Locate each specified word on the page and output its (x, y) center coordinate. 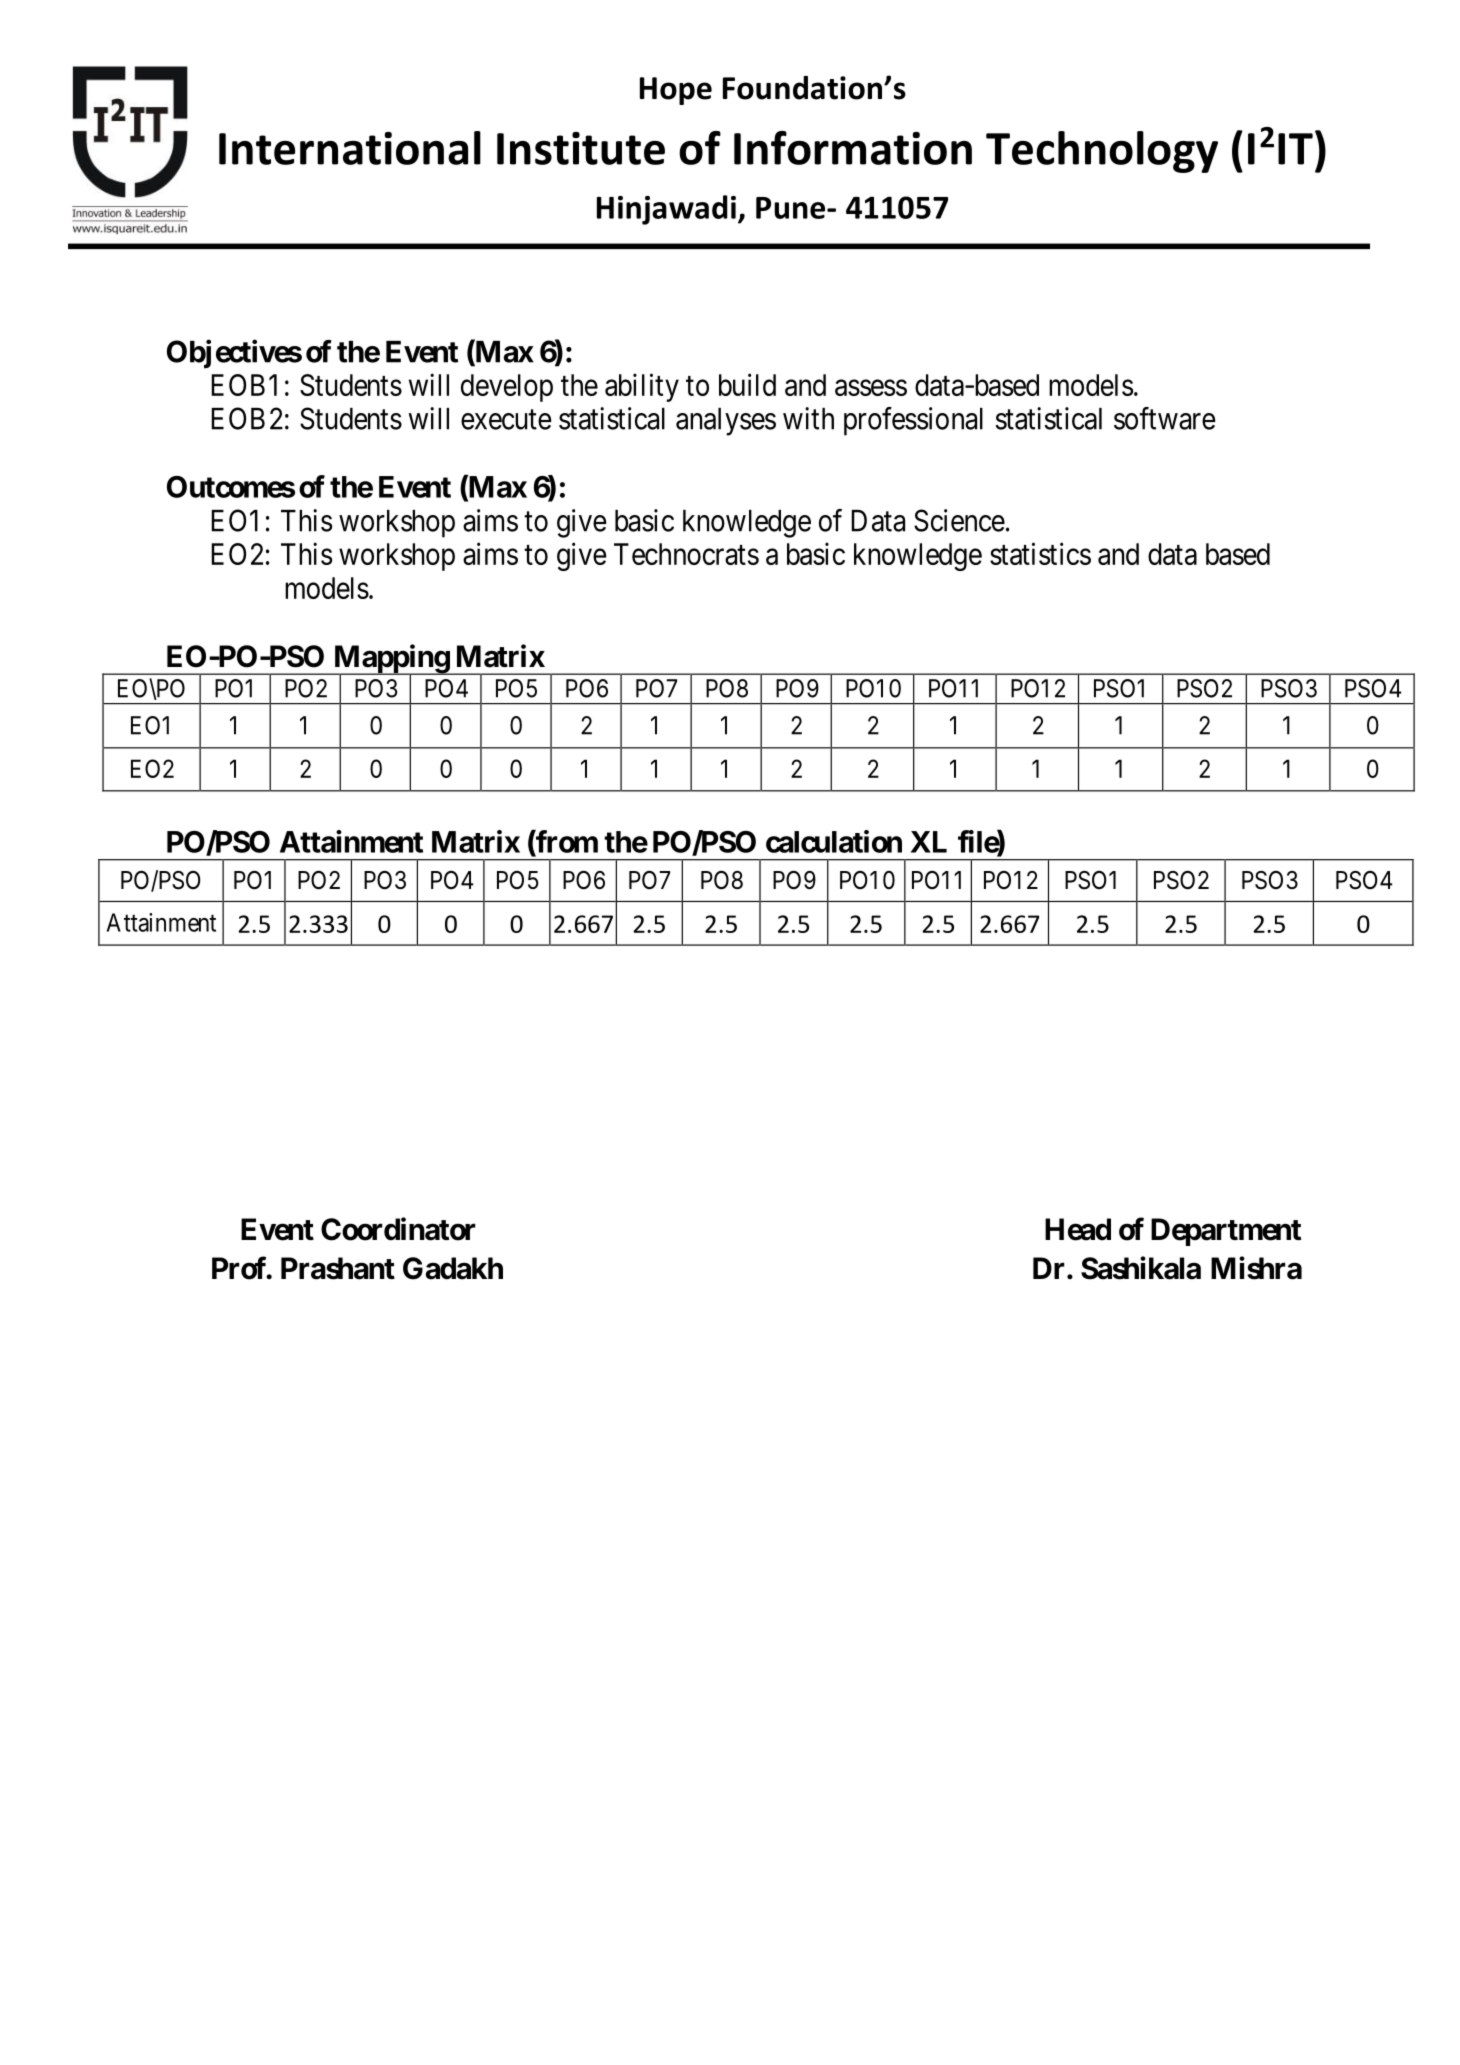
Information (853, 148)
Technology (1102, 152)
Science (959, 520)
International (350, 148)
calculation (834, 841)
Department (1226, 1232)
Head (1078, 1229)
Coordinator (398, 1229)
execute (506, 420)
